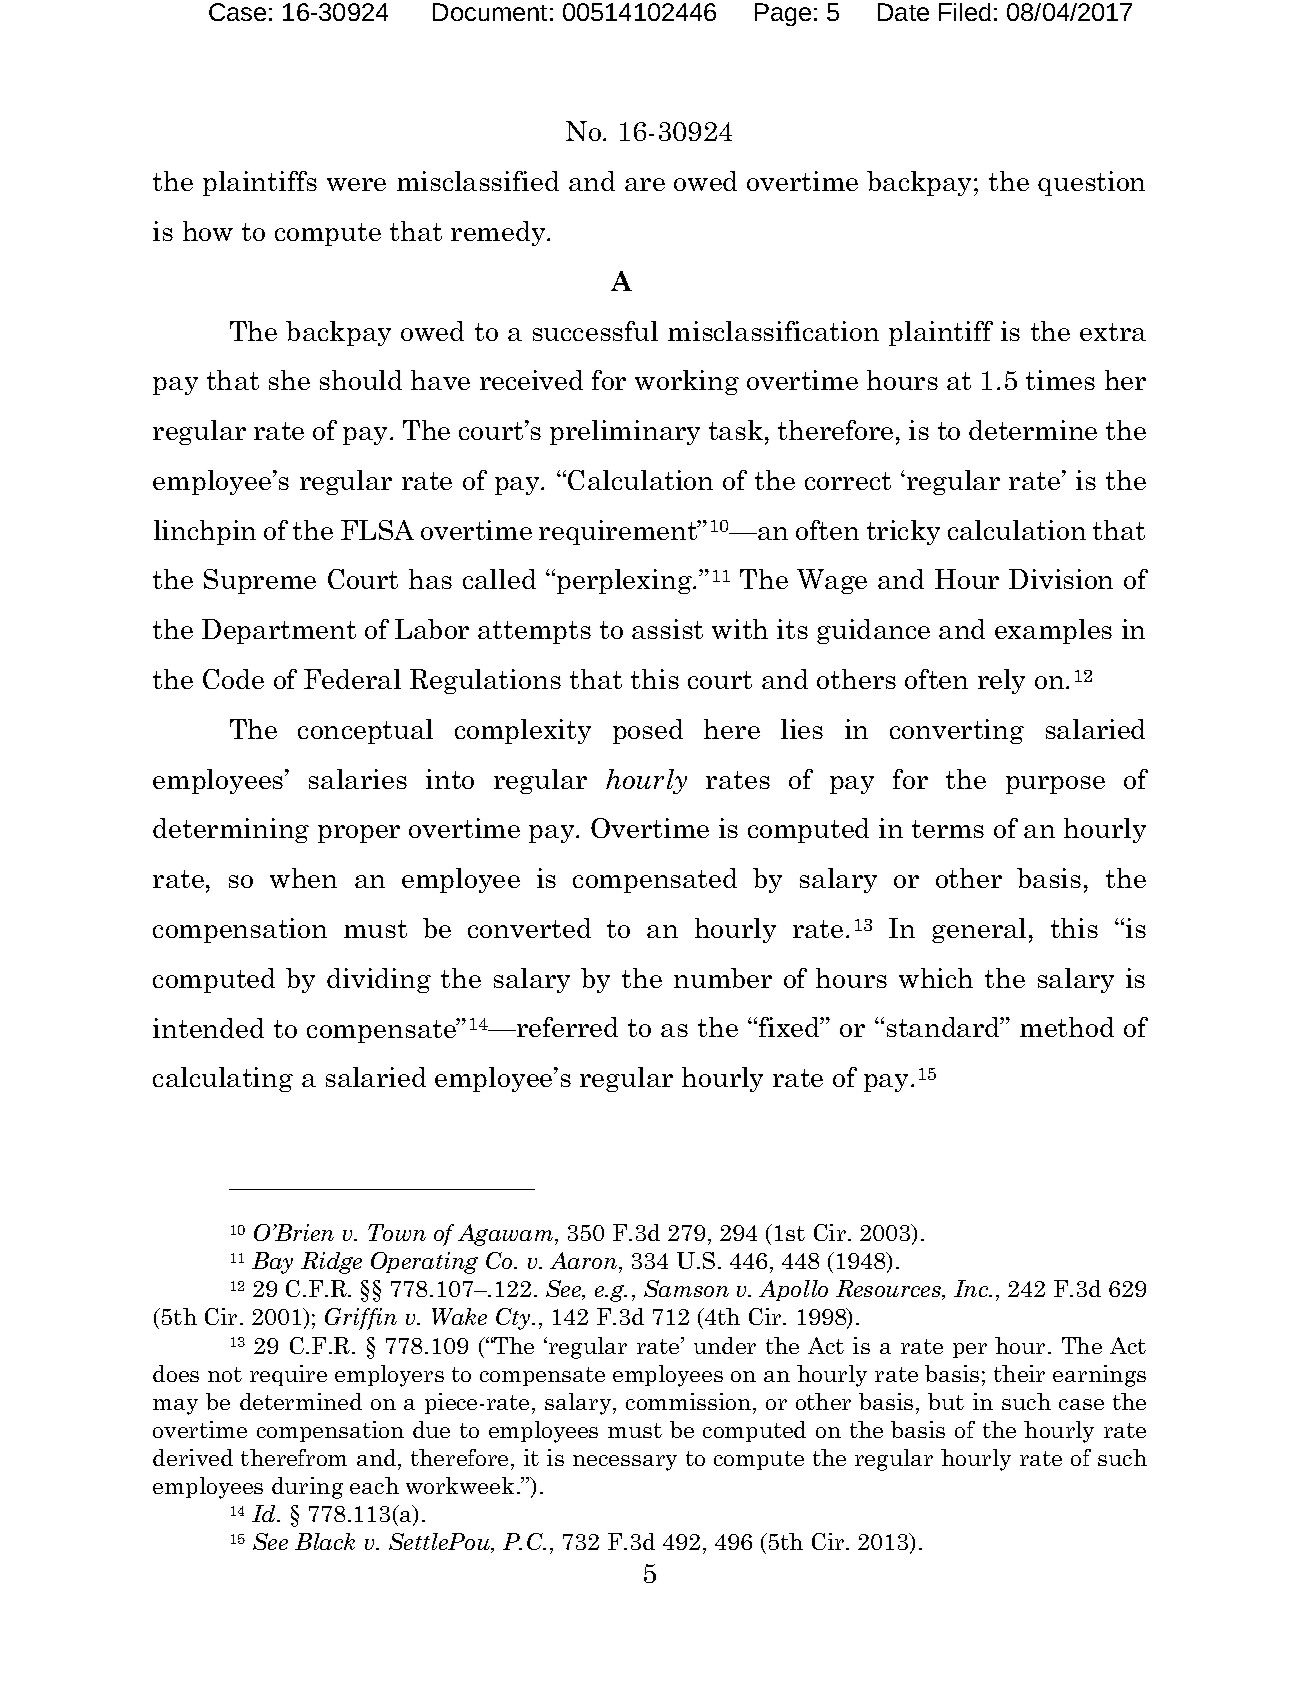  Describe the element at coordinates (356, 184) in the document. I see `were` at that location.
